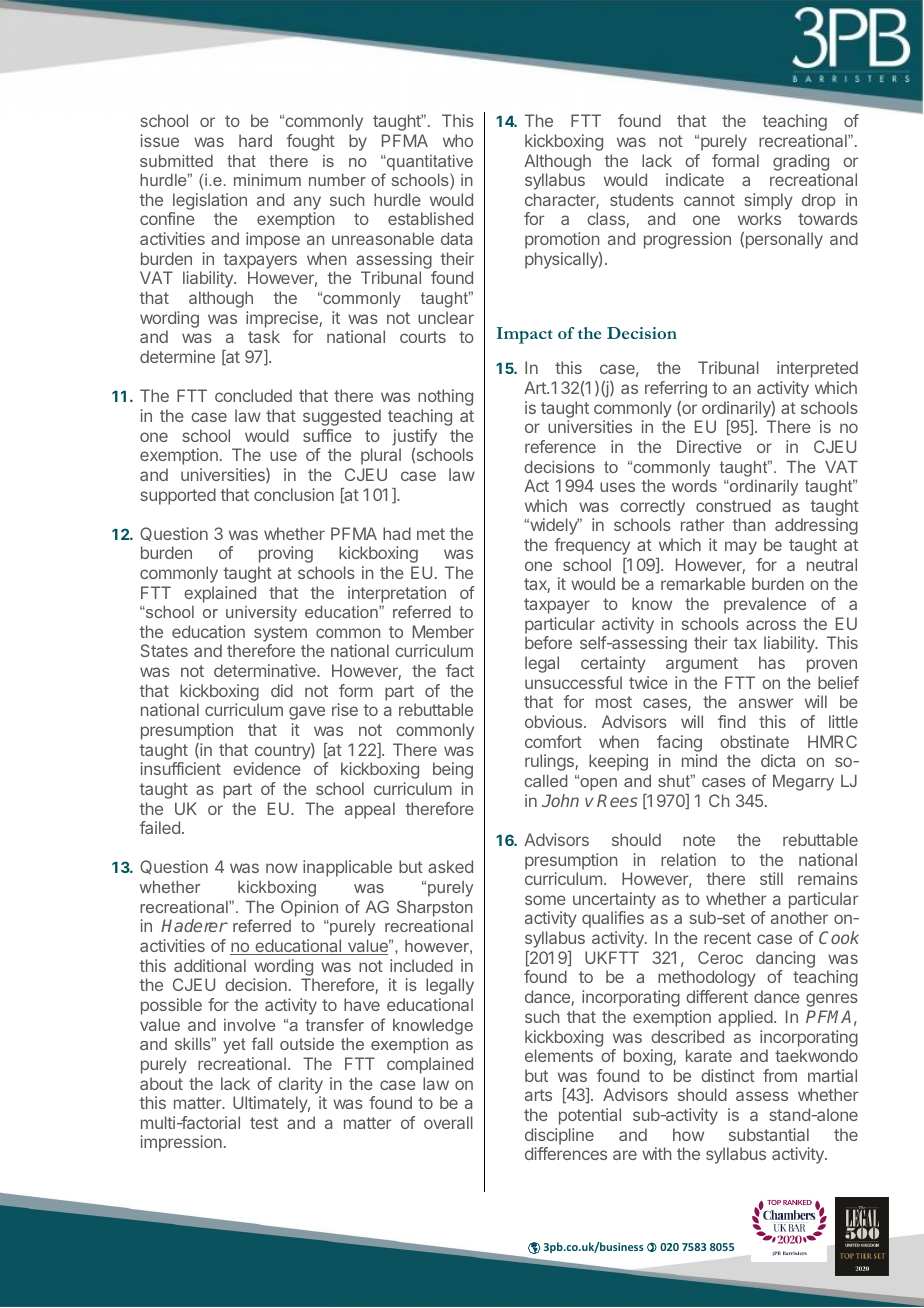  I want to click on minimum, so click(267, 180).
